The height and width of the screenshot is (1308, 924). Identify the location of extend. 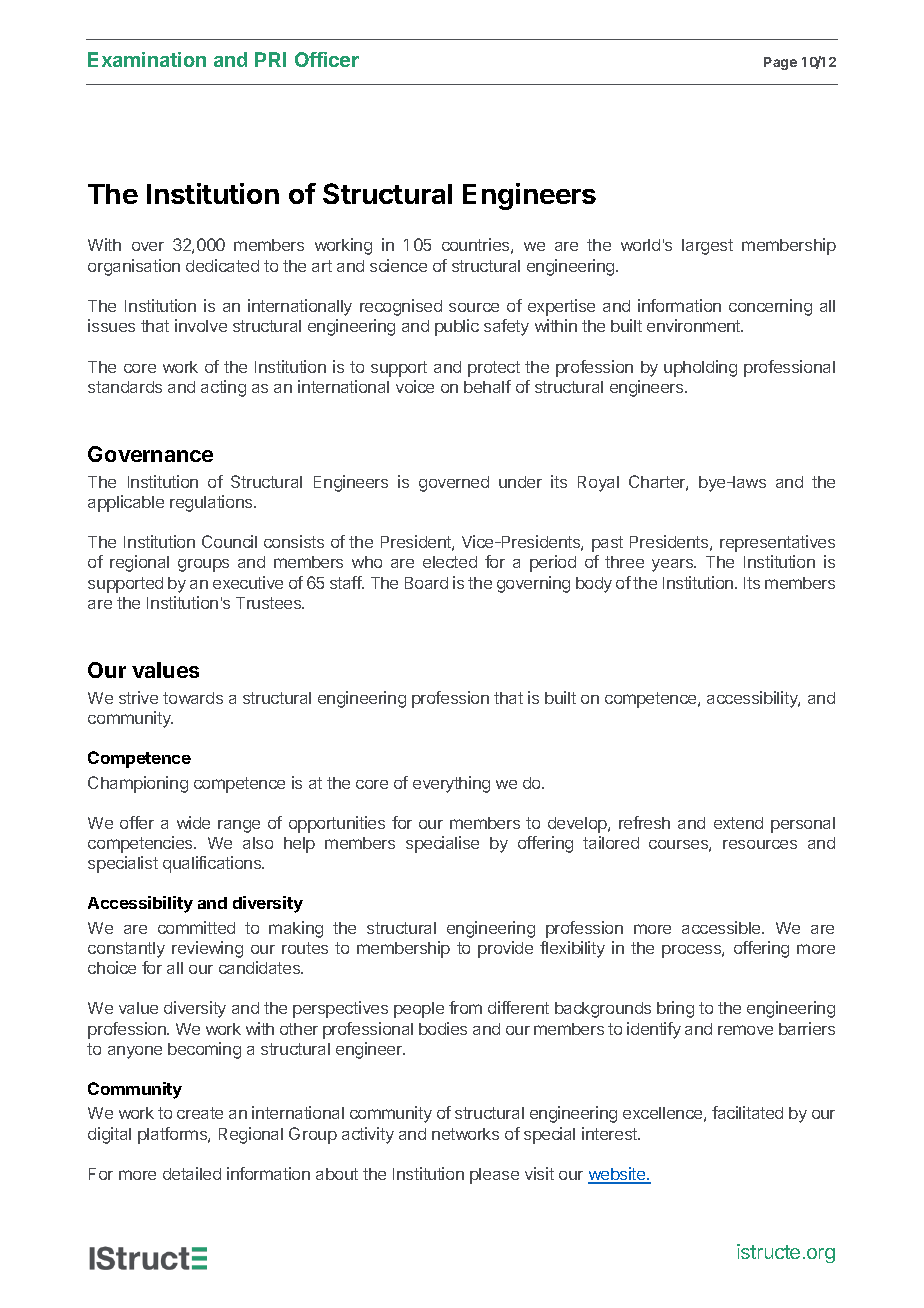
(738, 823).
